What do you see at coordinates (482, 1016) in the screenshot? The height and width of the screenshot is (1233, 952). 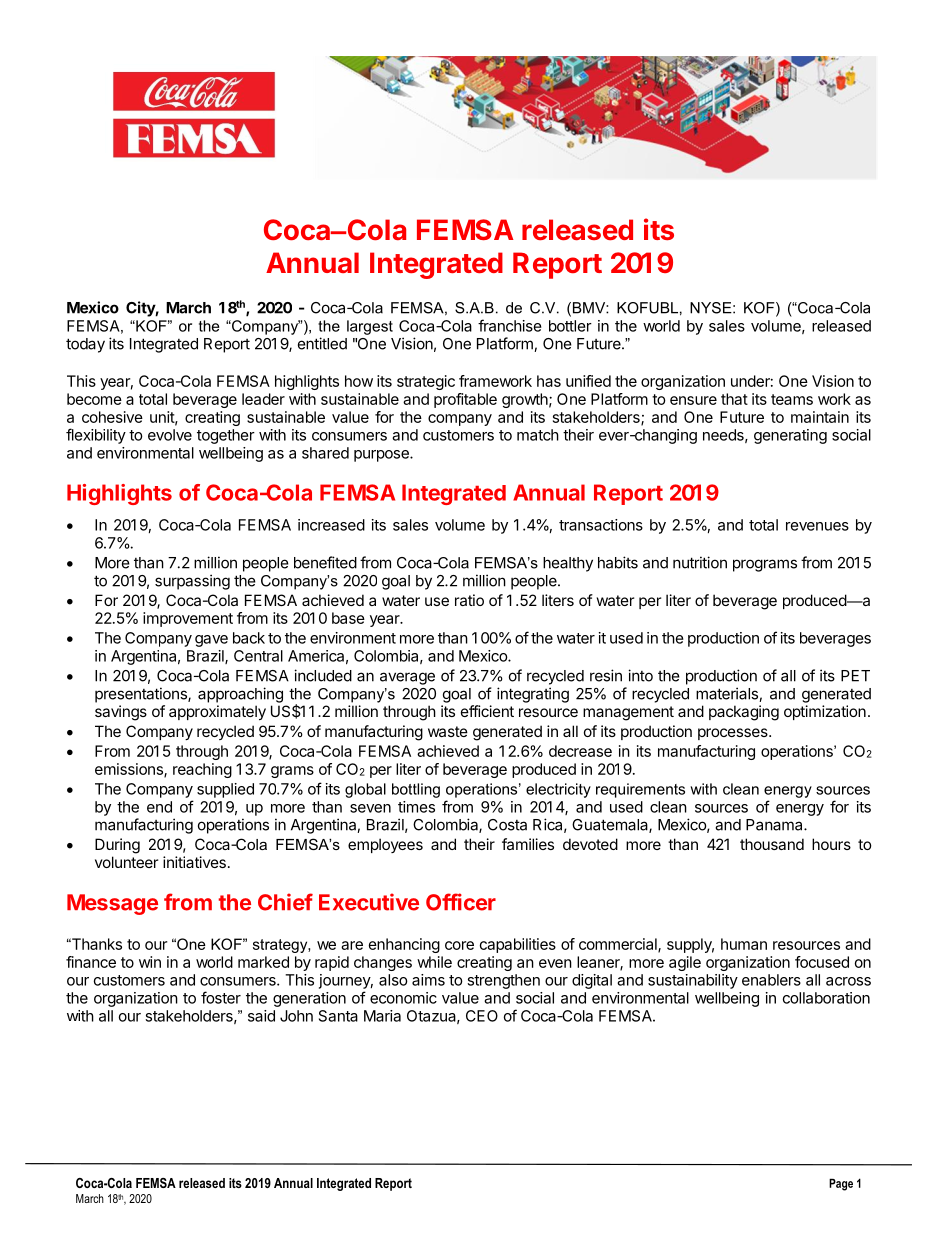 I see `CEO` at bounding box center [482, 1016].
